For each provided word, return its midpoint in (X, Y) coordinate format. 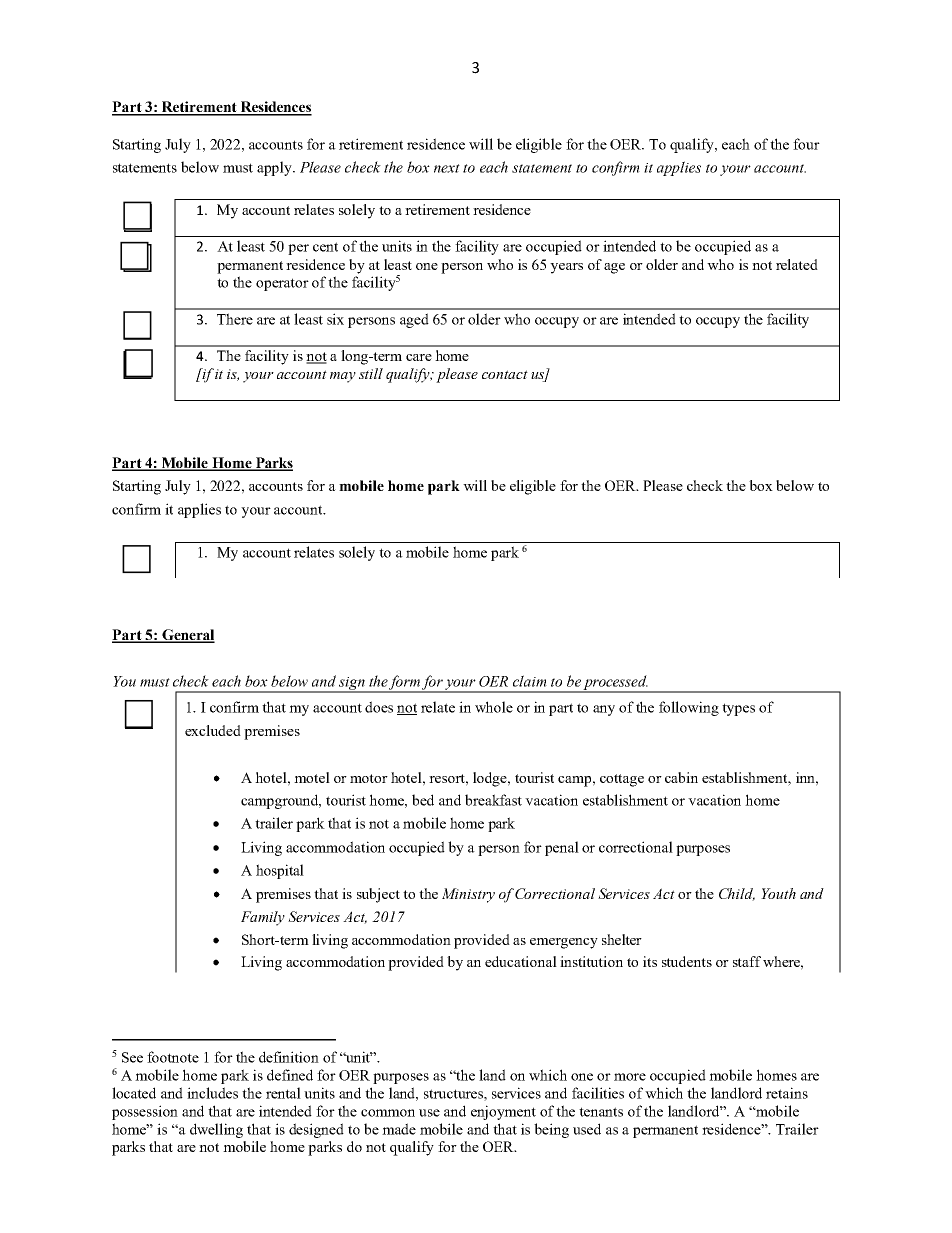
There (235, 319)
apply (275, 168)
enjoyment (503, 1112)
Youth (778, 893)
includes (212, 1093)
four (806, 144)
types (738, 709)
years (566, 268)
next (447, 168)
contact (505, 374)
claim (530, 681)
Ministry (468, 895)
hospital (280, 871)
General (187, 636)
